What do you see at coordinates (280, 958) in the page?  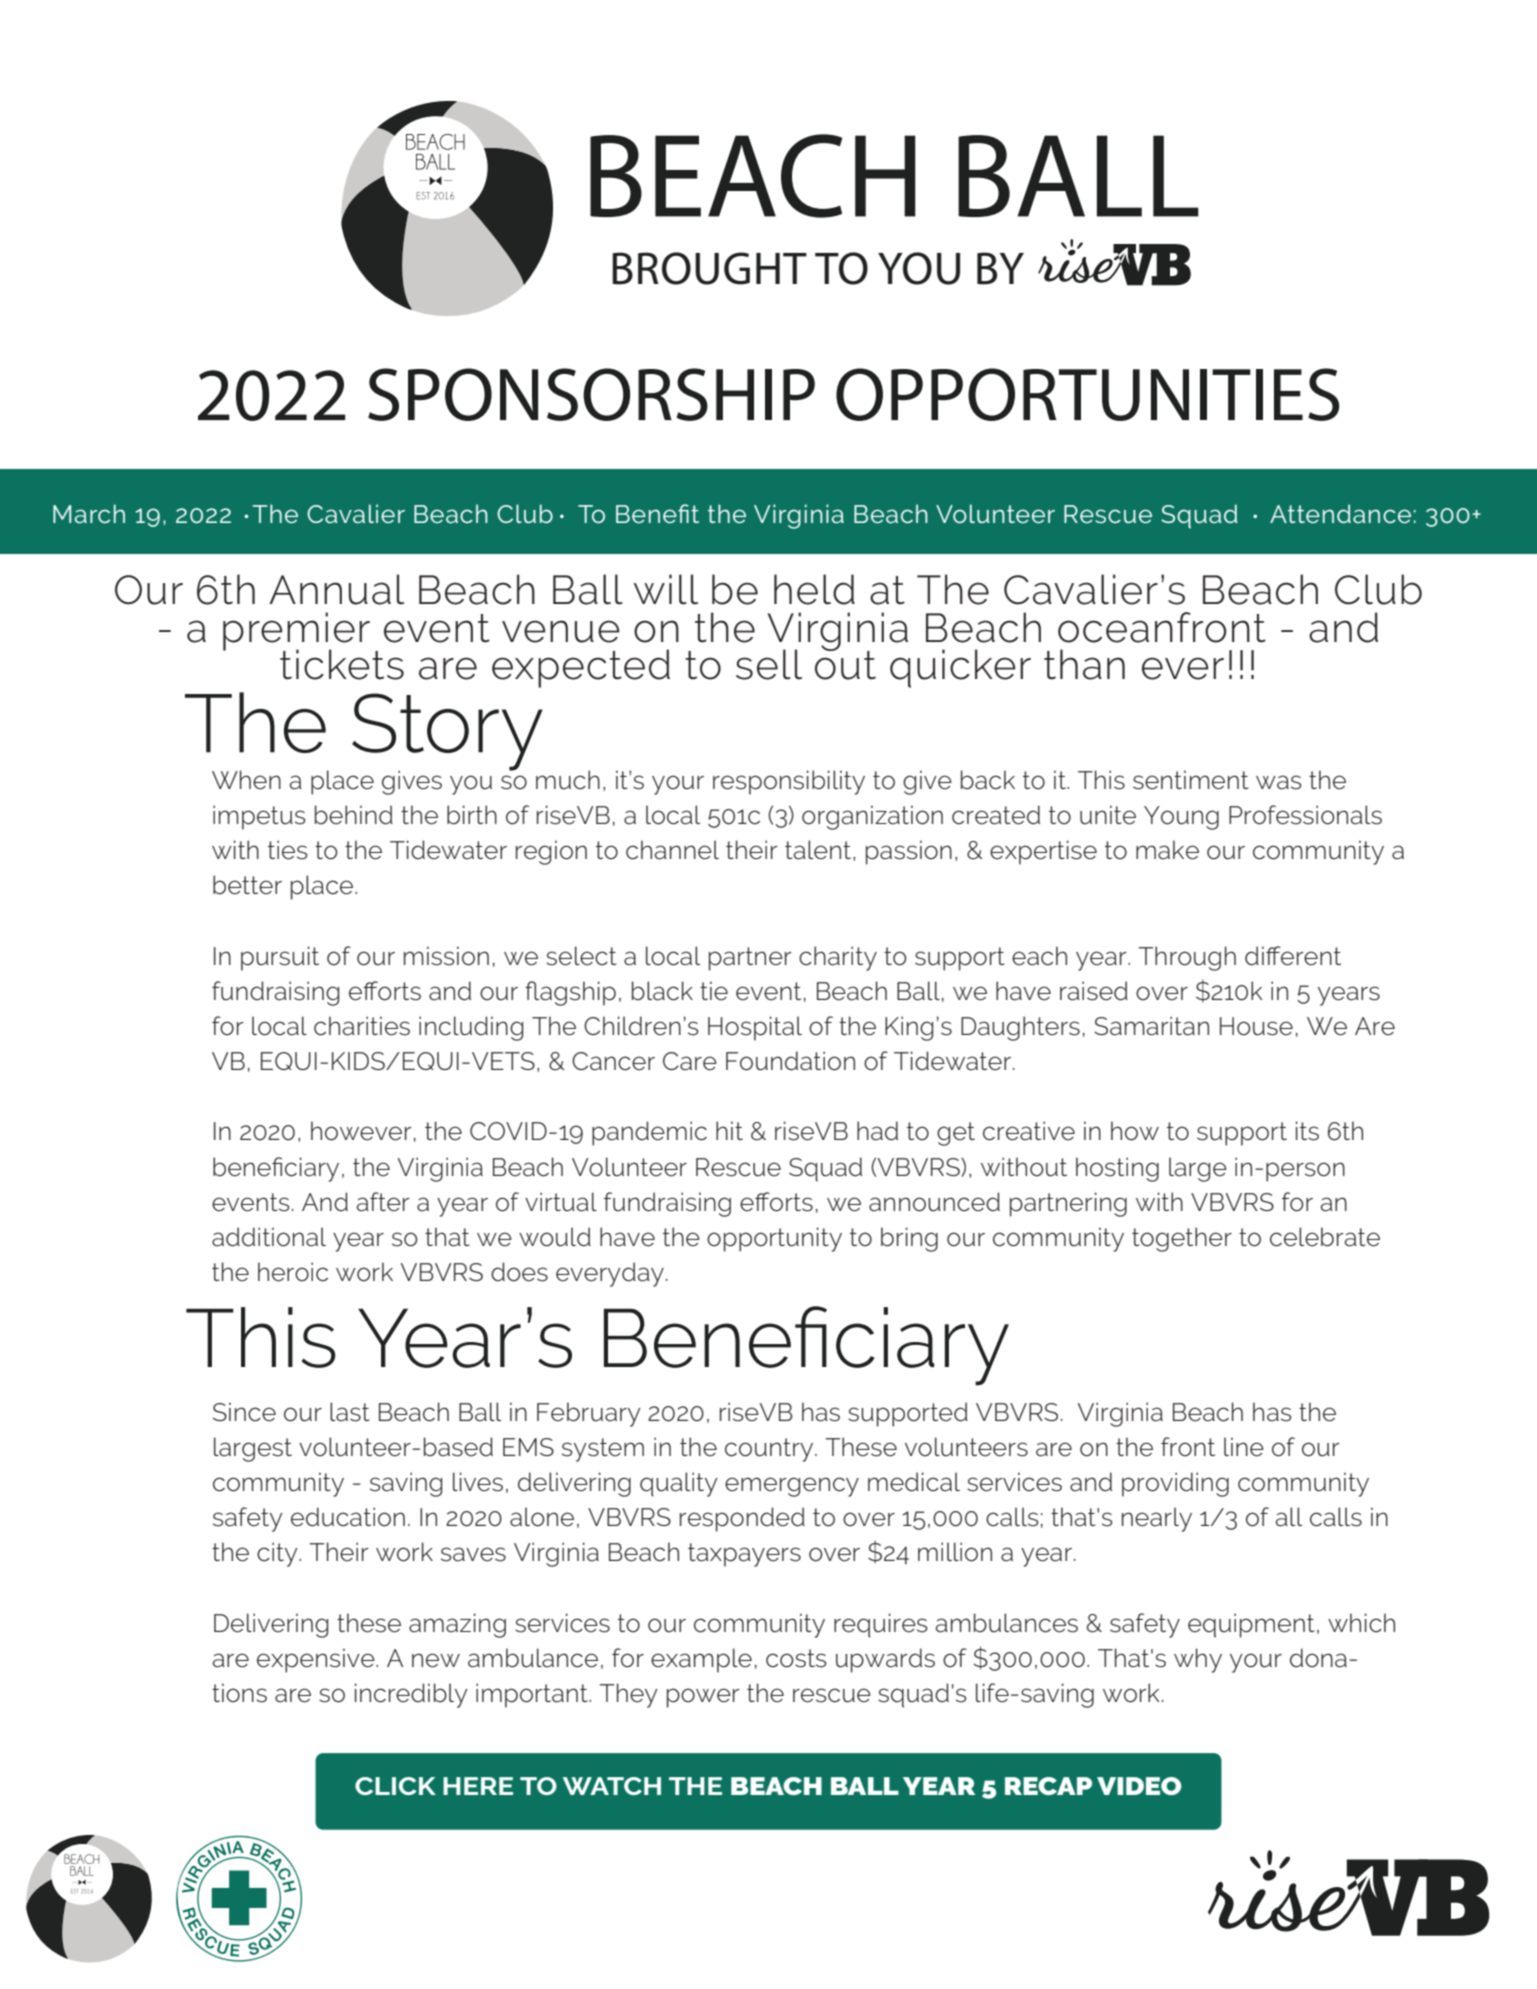 I see `pursuit` at bounding box center [280, 958].
